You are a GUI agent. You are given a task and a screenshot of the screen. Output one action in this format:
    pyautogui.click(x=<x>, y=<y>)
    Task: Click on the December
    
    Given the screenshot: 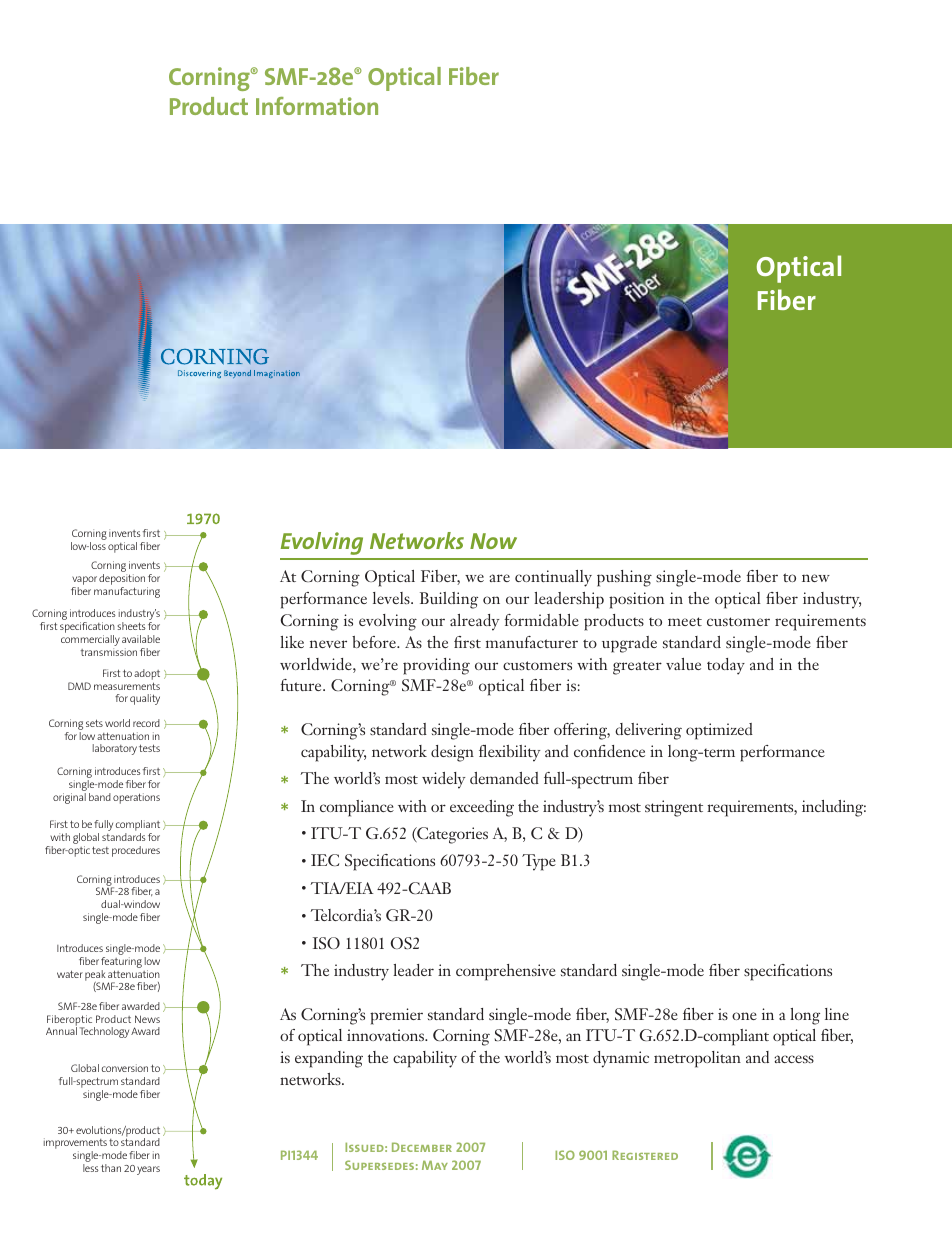 What is the action you would take?
    pyautogui.click(x=422, y=1147)
